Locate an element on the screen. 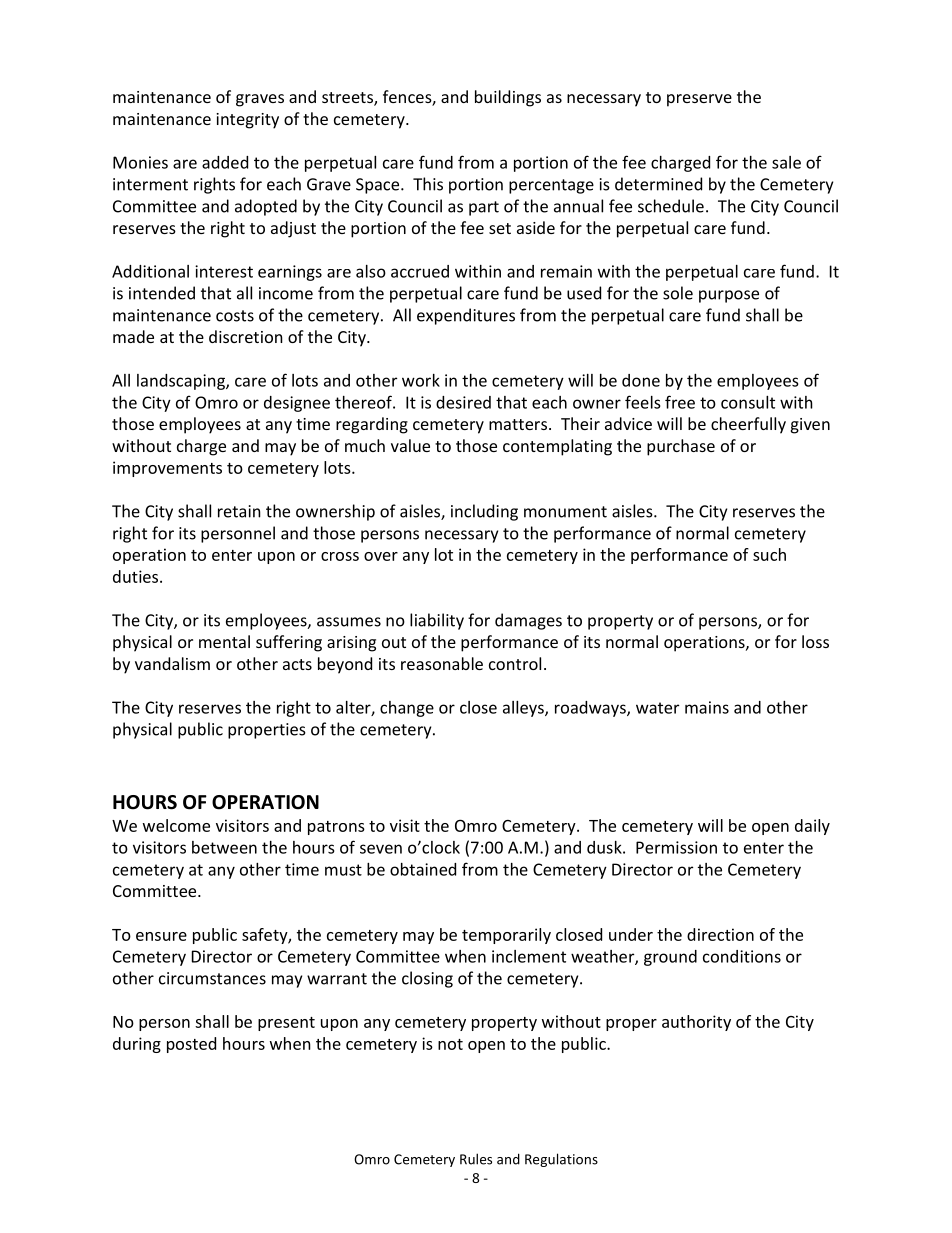 The height and width of the screenshot is (1233, 952). between is located at coordinates (224, 847).
